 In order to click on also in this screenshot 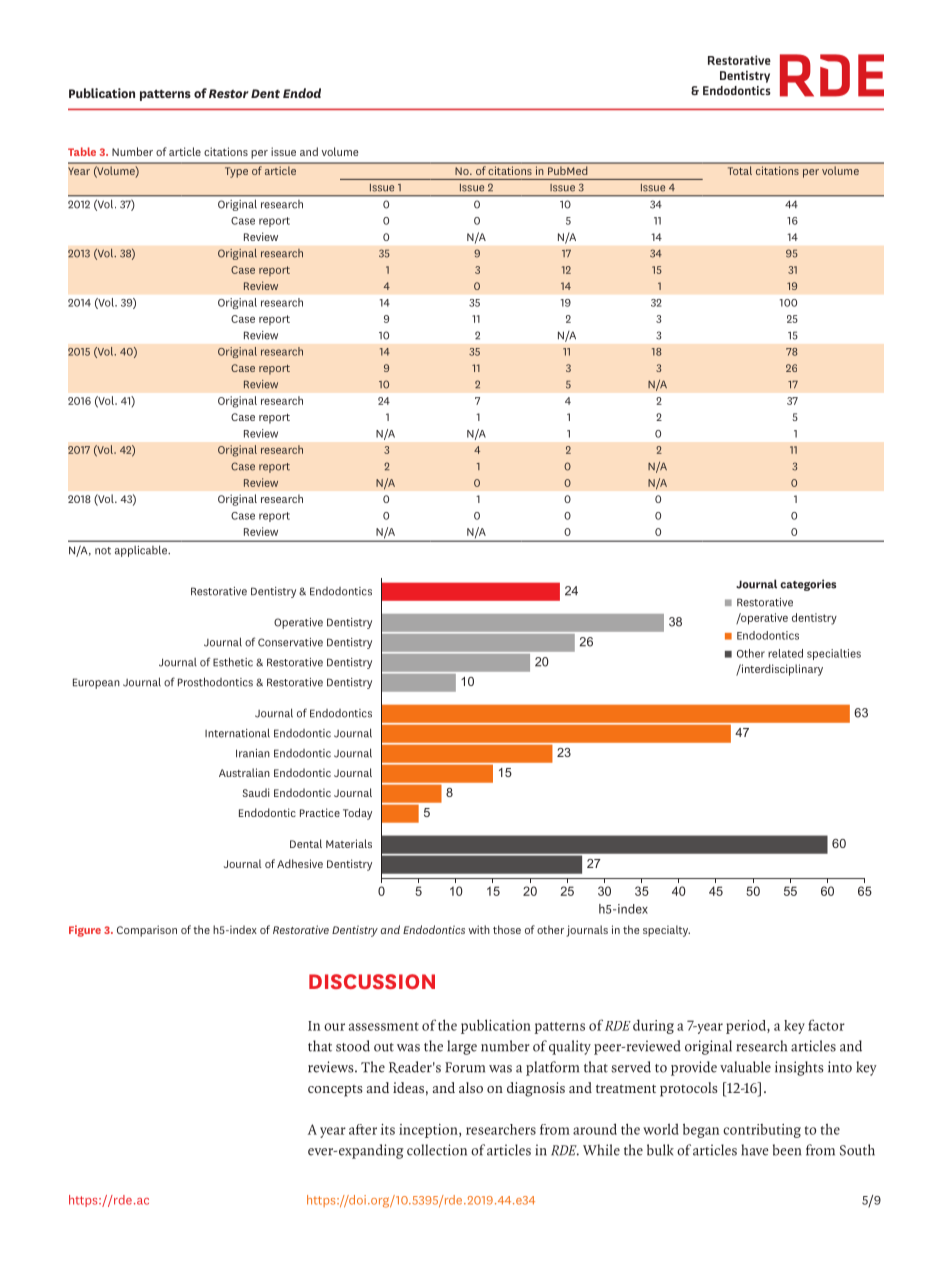, I will do `click(471, 1087)`.
